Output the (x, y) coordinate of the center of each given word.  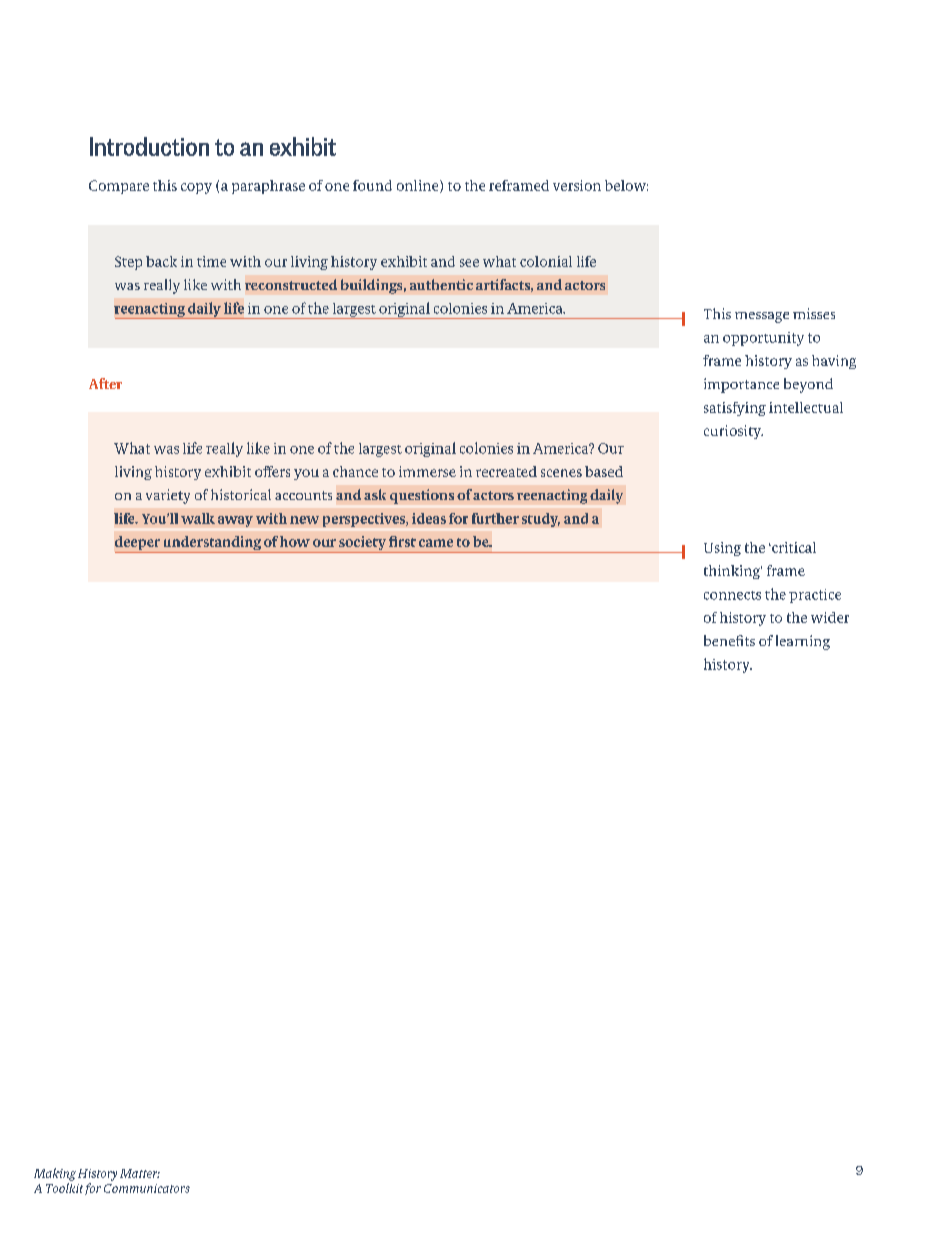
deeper (138, 544)
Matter (140, 1173)
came (436, 543)
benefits (729, 640)
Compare (119, 187)
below (626, 185)
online (419, 186)
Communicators (147, 1188)
